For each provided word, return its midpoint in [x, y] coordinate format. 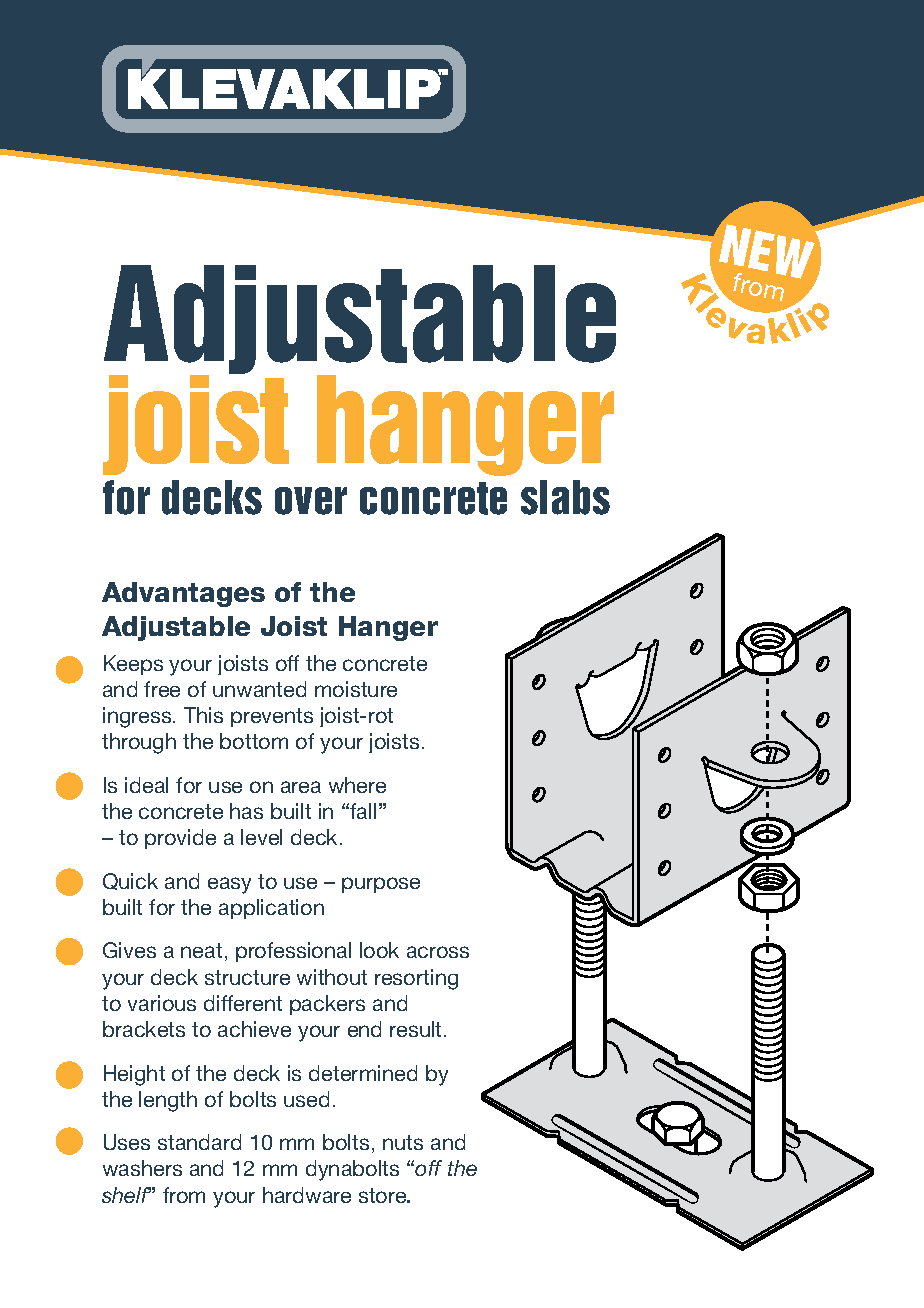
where [357, 785]
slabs [565, 497]
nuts [403, 1142]
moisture [356, 689]
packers [327, 1005]
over [311, 501]
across [438, 952]
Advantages [183, 594]
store [384, 1195]
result [417, 1029]
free [162, 689]
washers [142, 1168]
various [162, 1003]
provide [180, 839]
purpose [381, 885]
